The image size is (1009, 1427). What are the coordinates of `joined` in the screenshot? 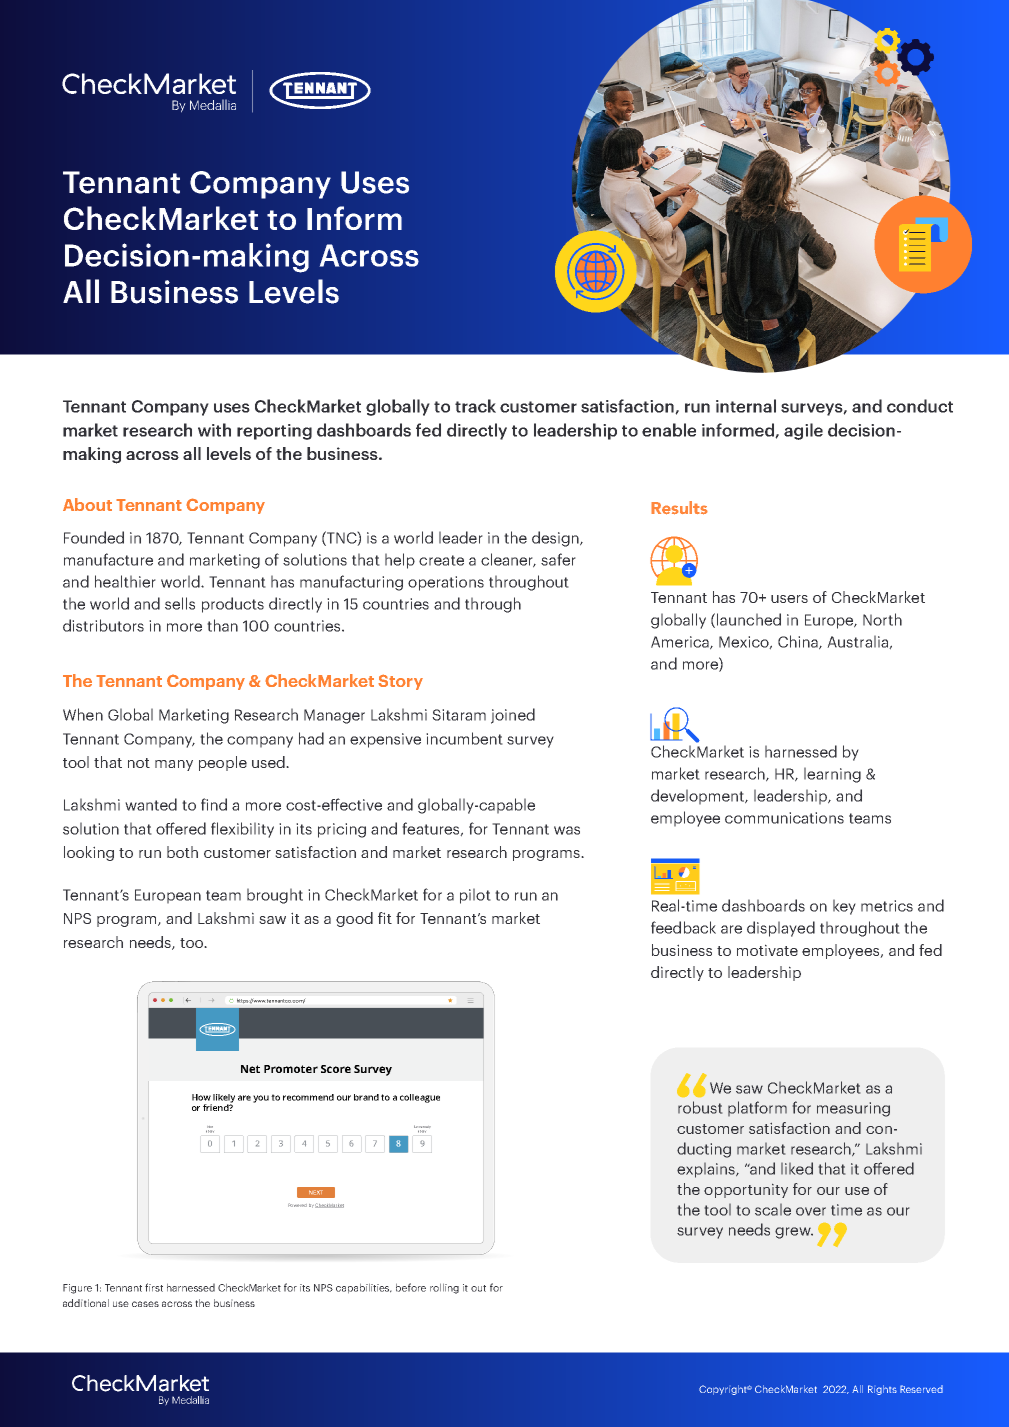 It's located at (513, 716).
